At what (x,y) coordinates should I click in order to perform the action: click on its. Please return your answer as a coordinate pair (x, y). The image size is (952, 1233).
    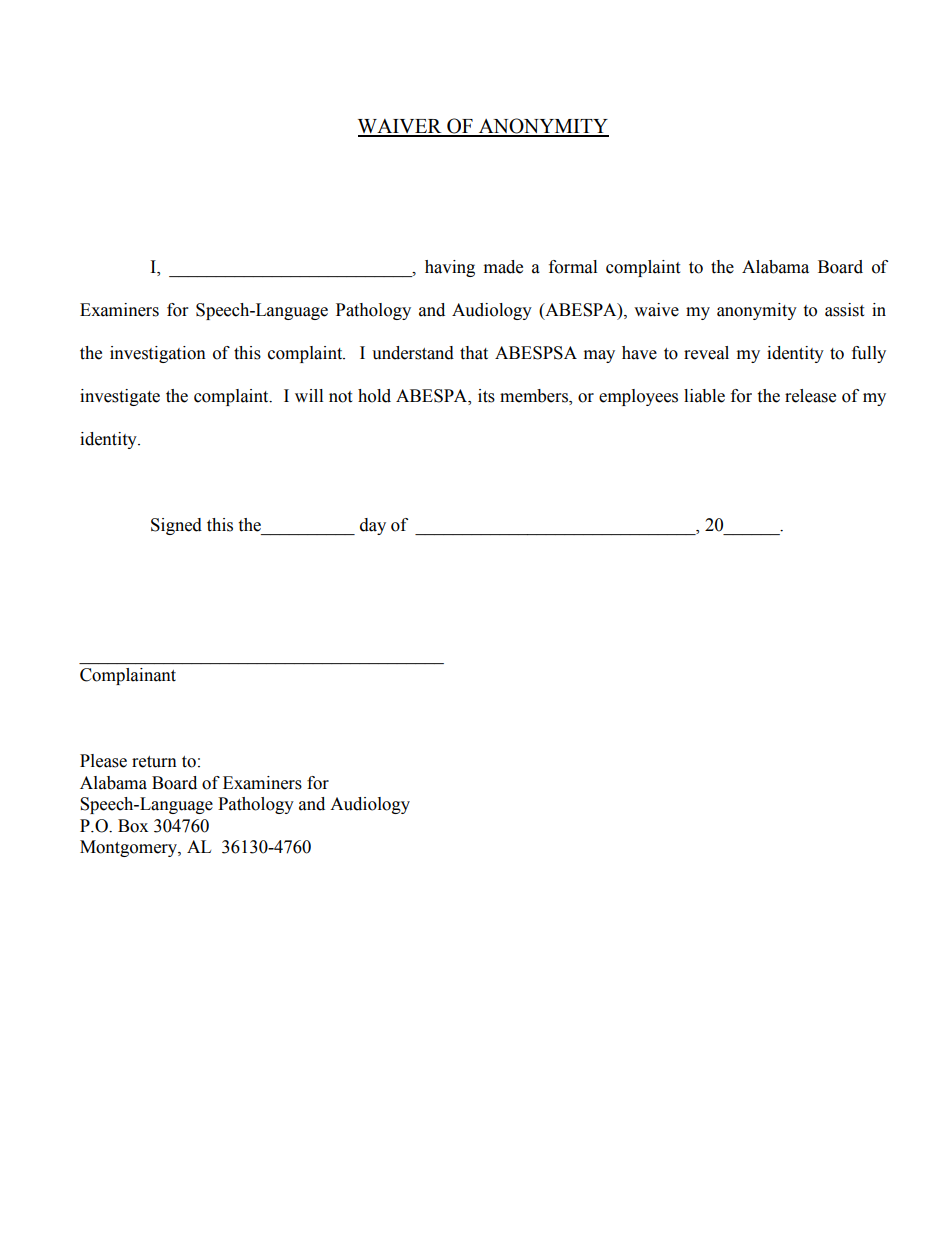
    Looking at the image, I should click on (486, 396).
